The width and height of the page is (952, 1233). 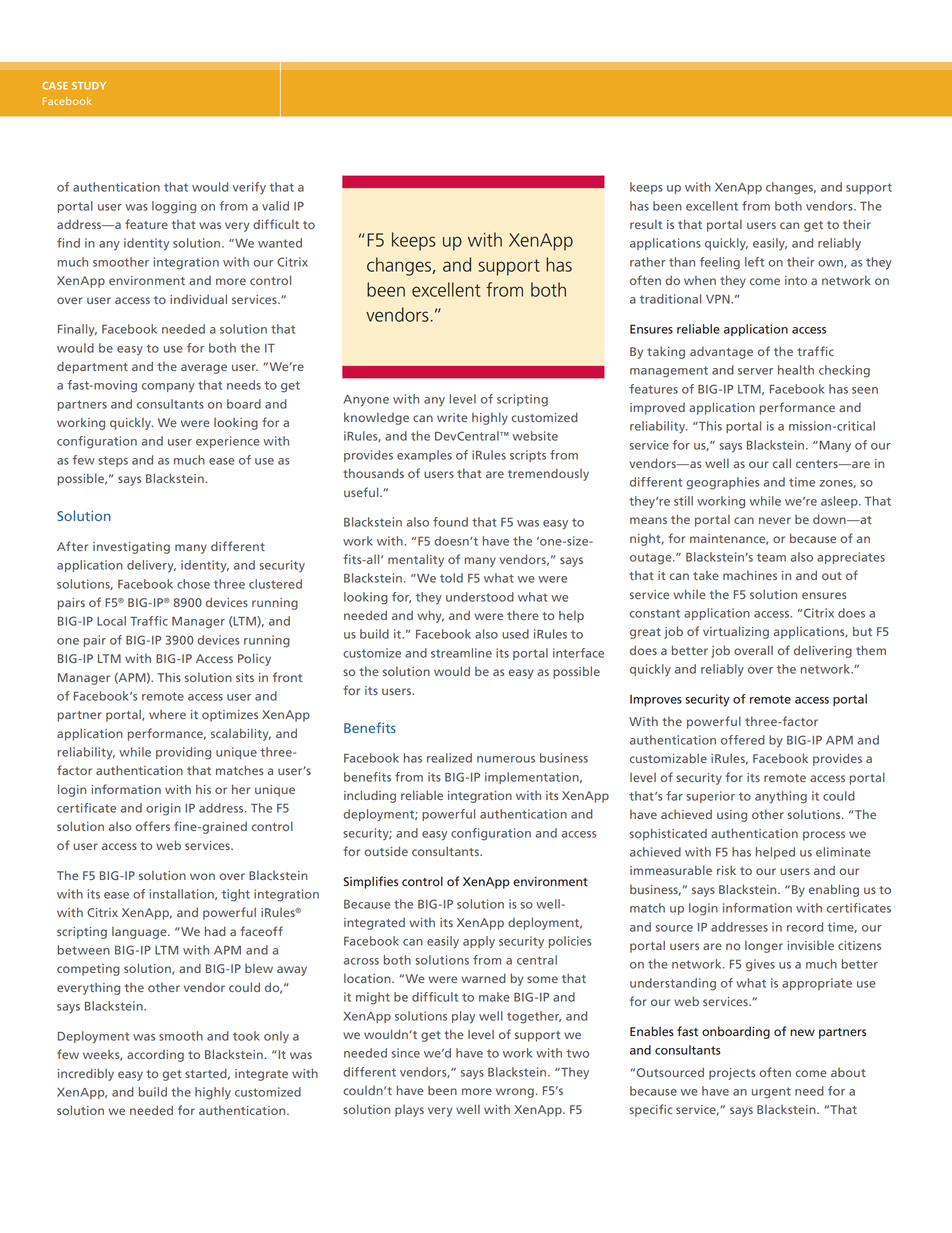 I want to click on STUDY, so click(x=89, y=86).
